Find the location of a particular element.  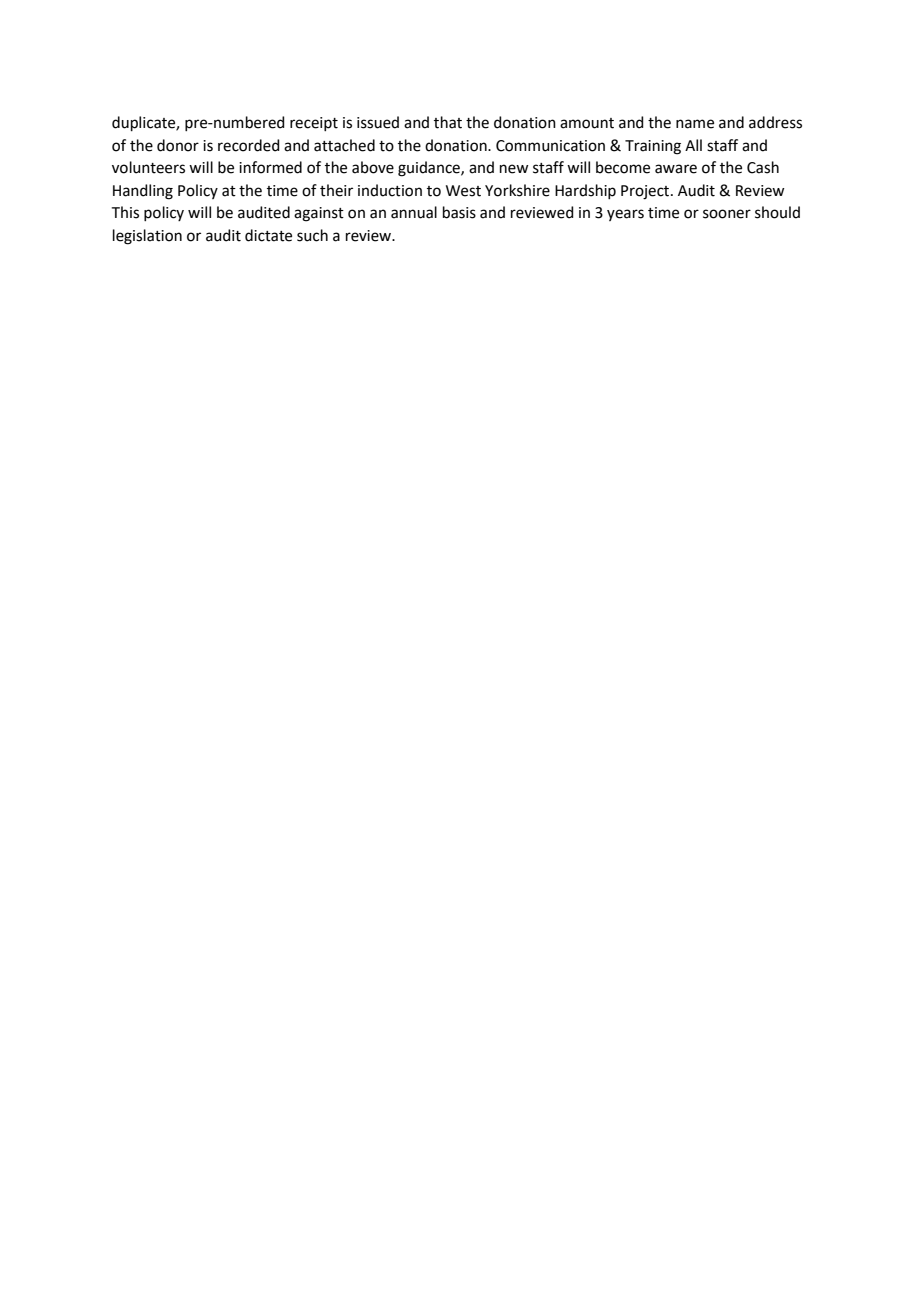

such is located at coordinates (312, 235).
